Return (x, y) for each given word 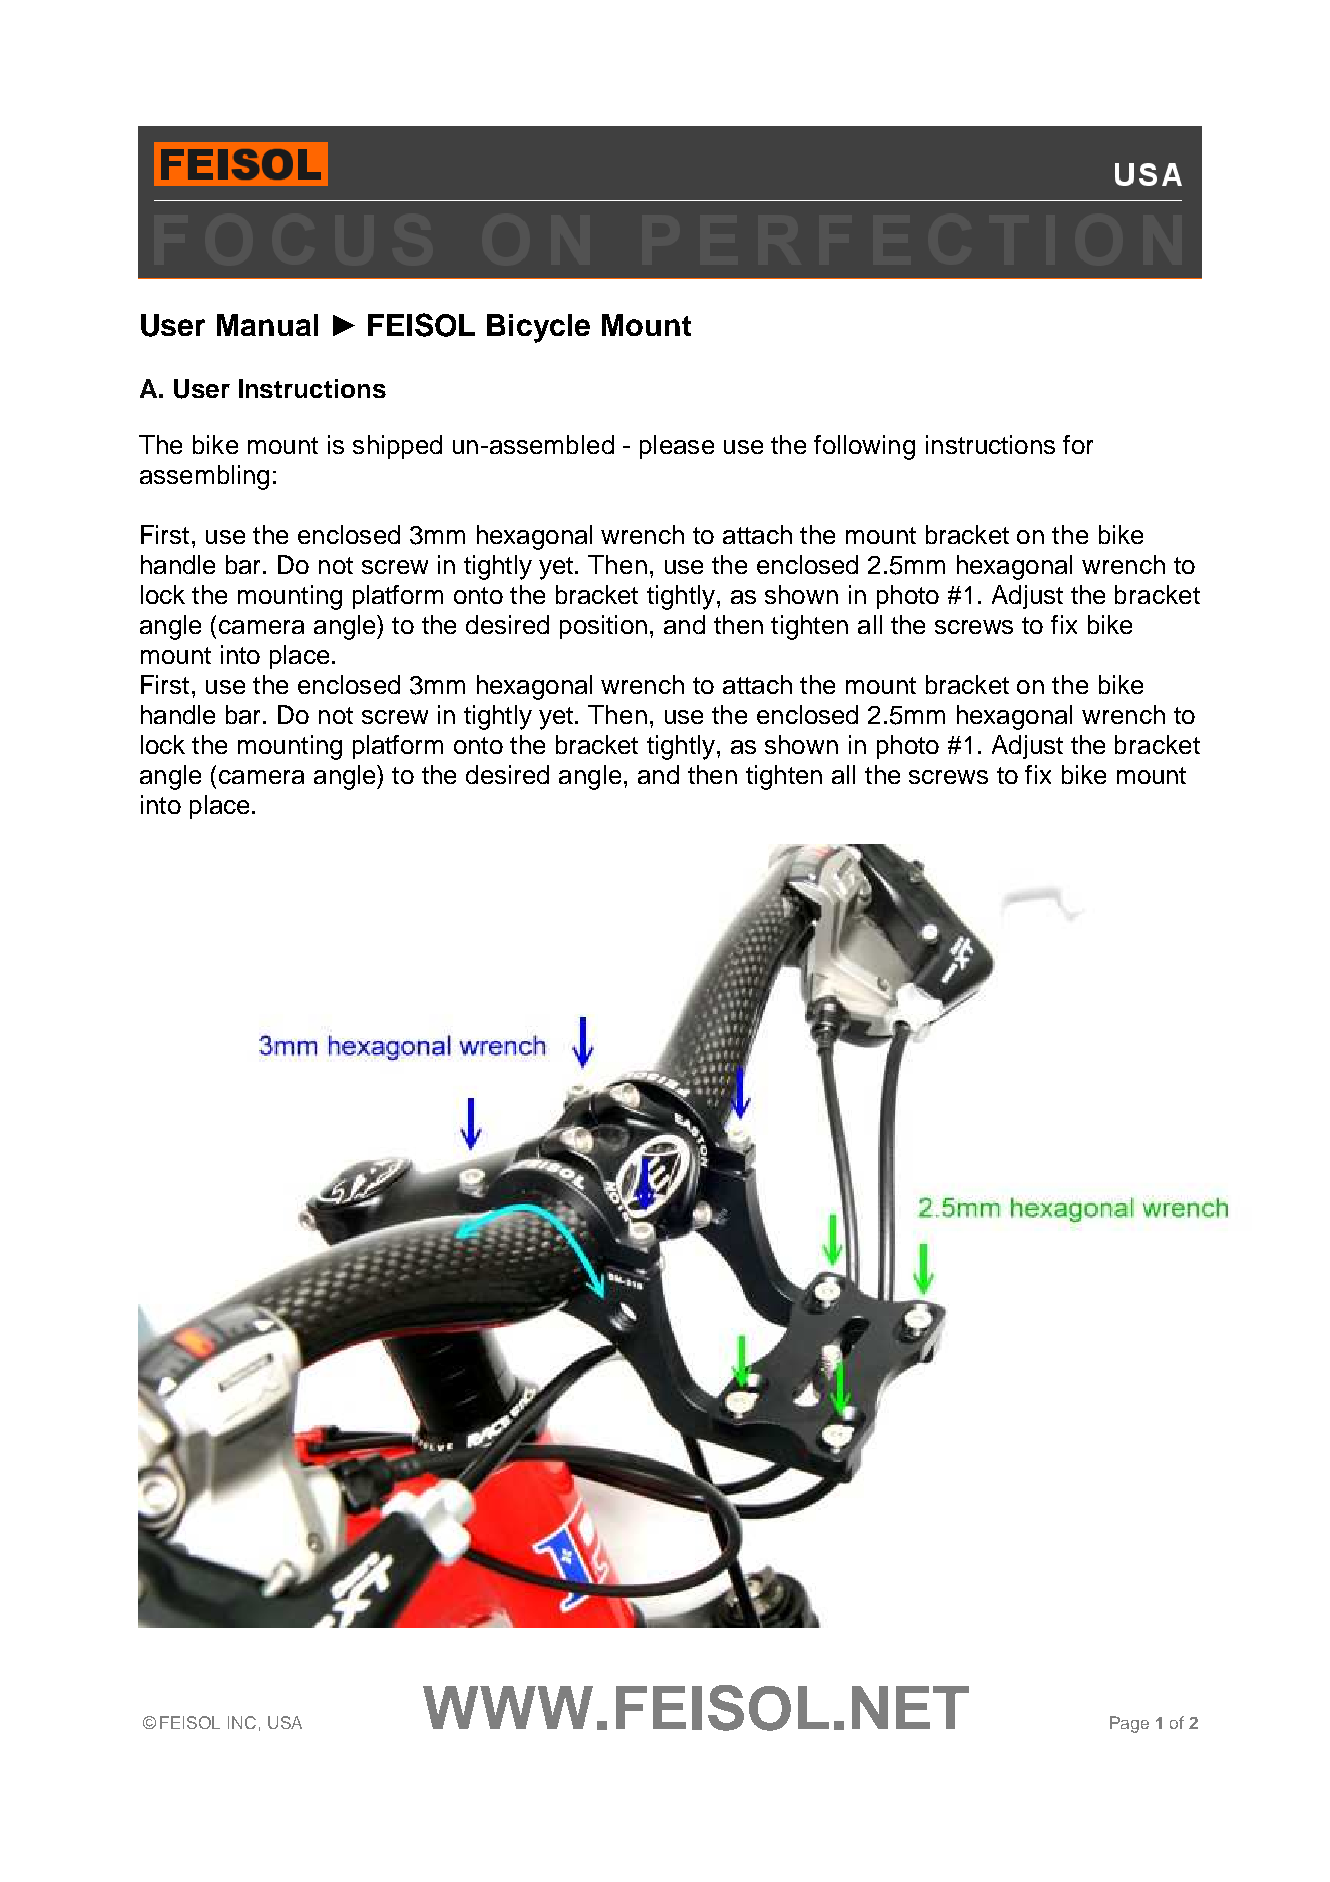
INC (242, 1722)
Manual (267, 325)
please (677, 447)
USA (285, 1722)
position (603, 627)
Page (1129, 1724)
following (864, 447)
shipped (397, 447)
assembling (204, 477)
